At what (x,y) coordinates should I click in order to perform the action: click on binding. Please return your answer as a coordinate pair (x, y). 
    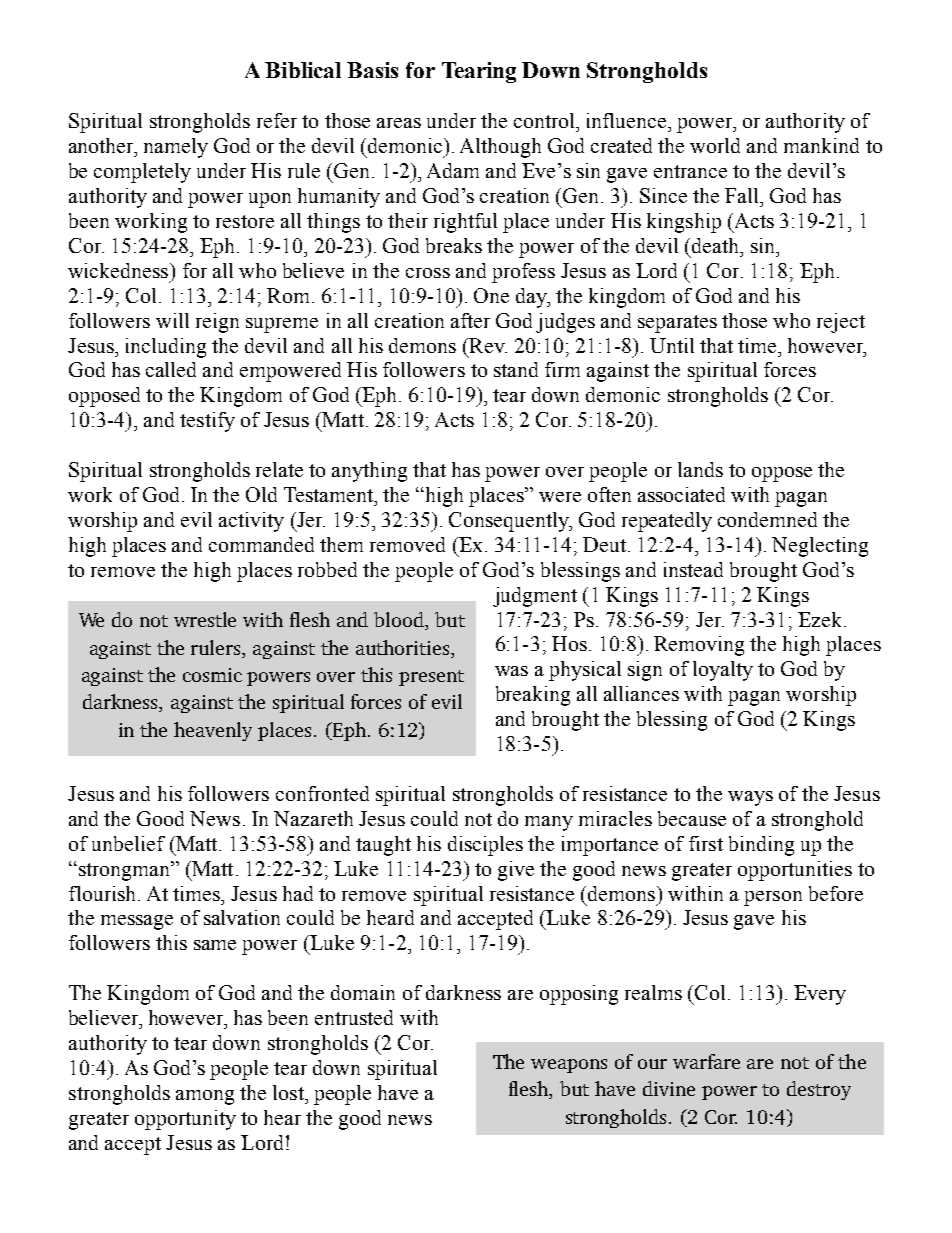
    Looking at the image, I should click on (761, 846).
